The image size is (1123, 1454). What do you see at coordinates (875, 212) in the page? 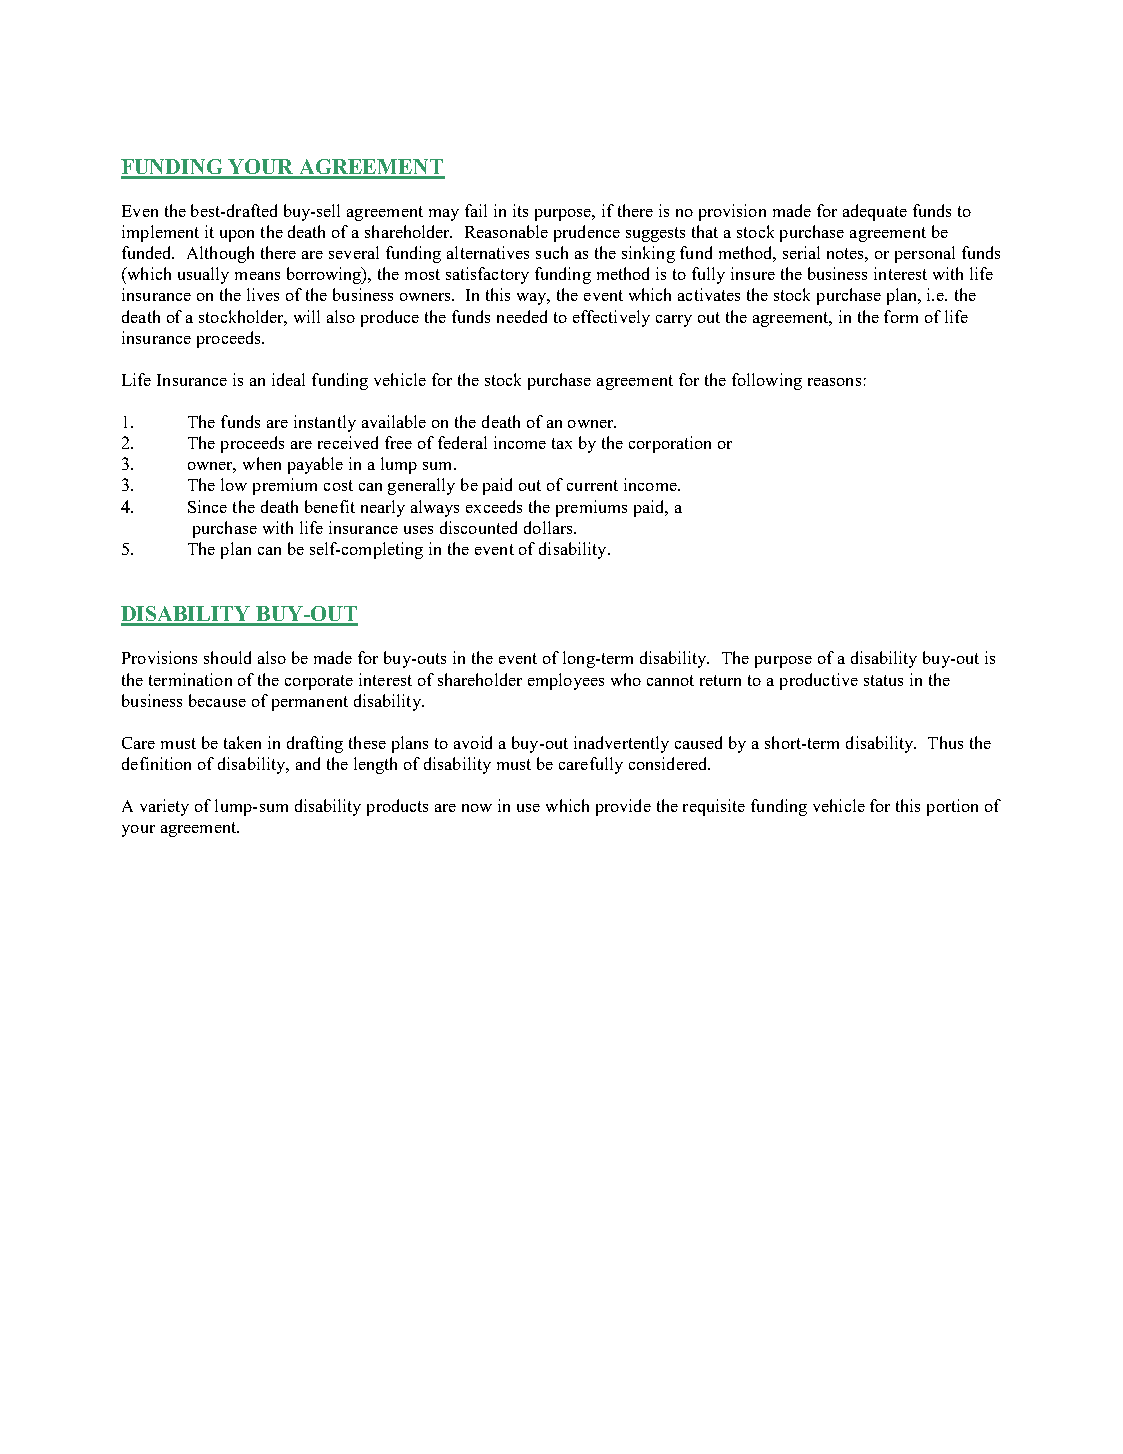
I see `adequate` at bounding box center [875, 212].
